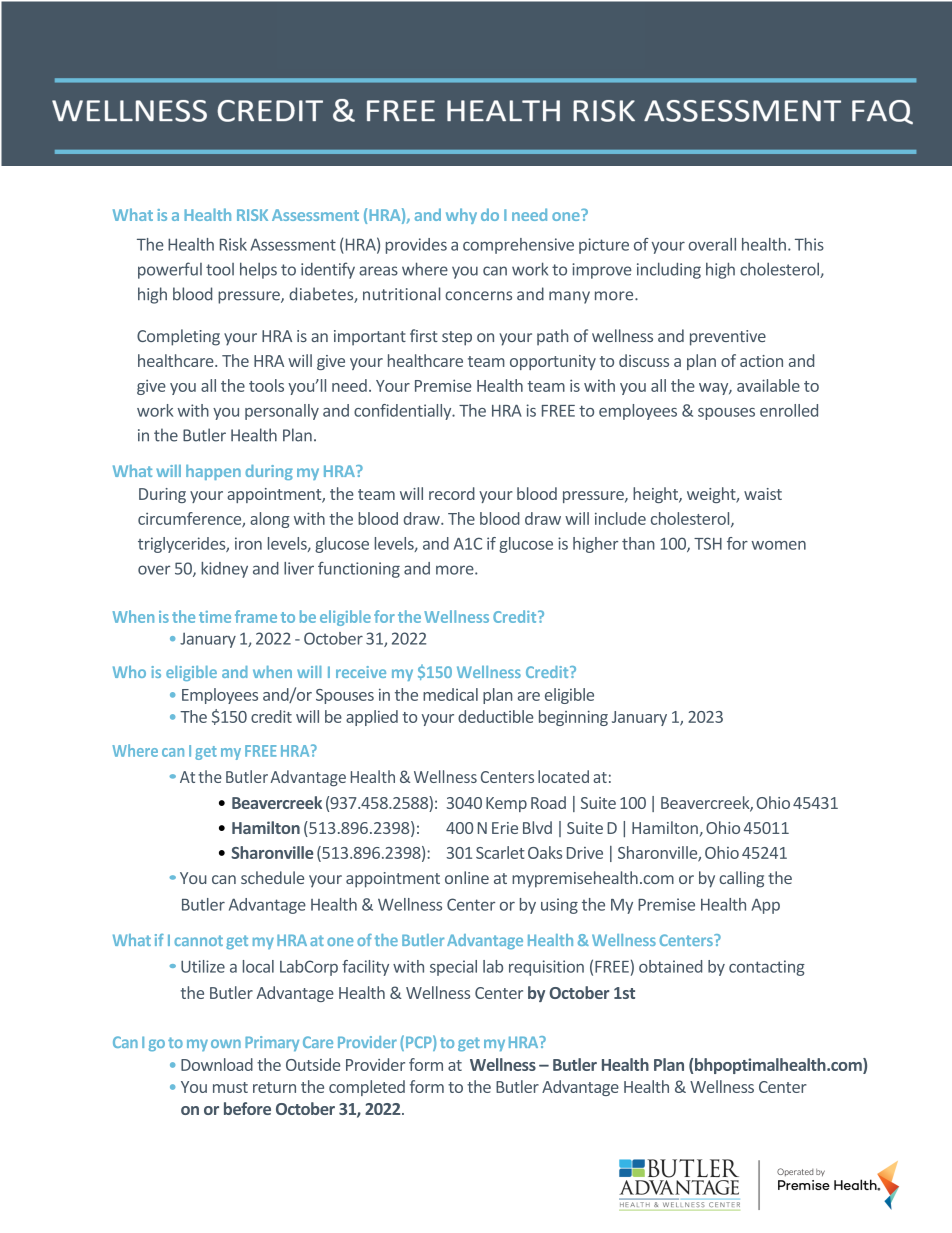  Describe the element at coordinates (767, 968) in the screenshot. I see `contacting` at that location.
